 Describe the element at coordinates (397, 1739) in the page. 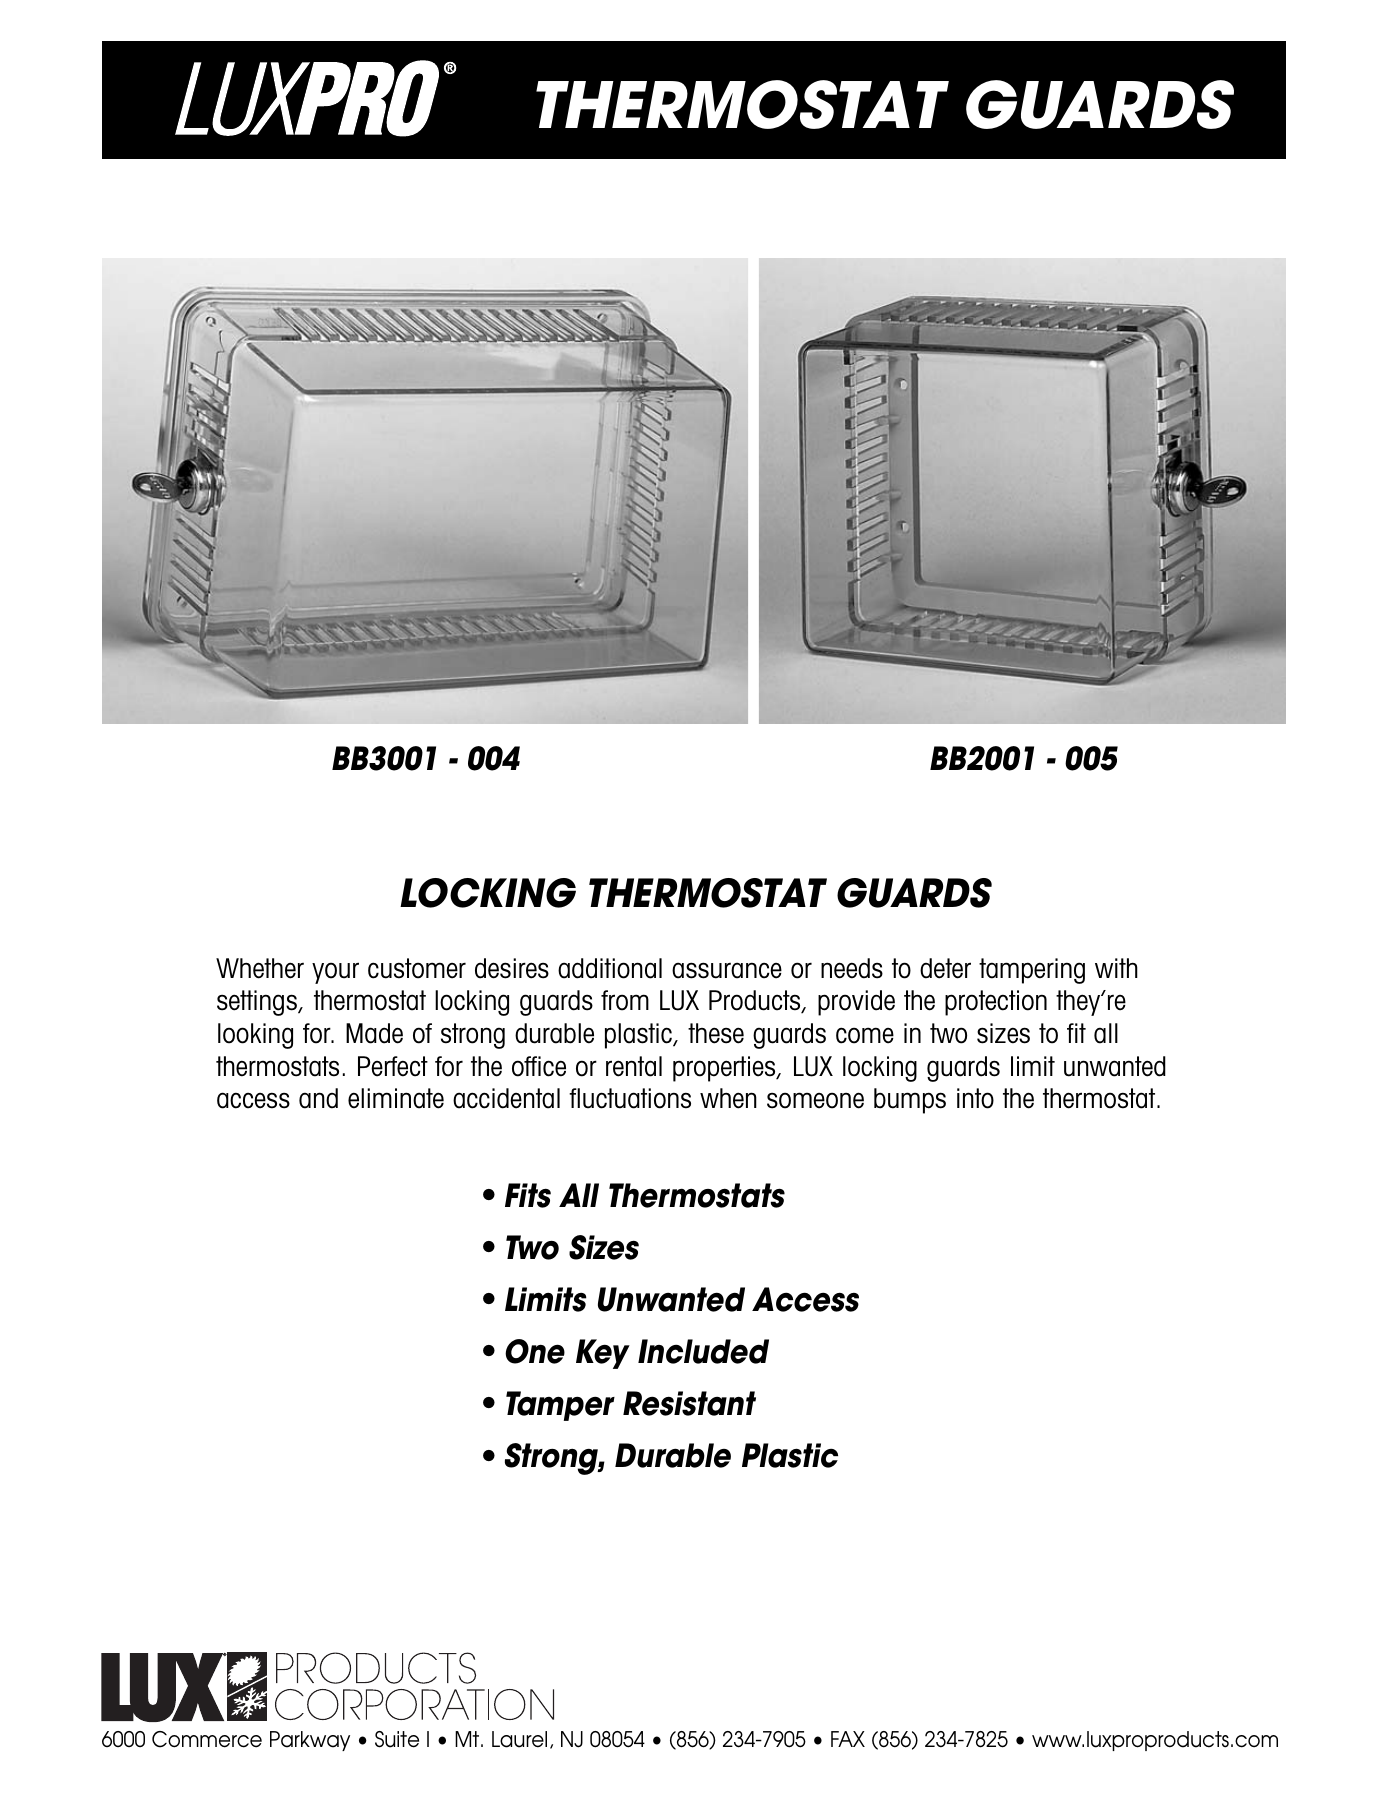

I see `Suite` at that location.
